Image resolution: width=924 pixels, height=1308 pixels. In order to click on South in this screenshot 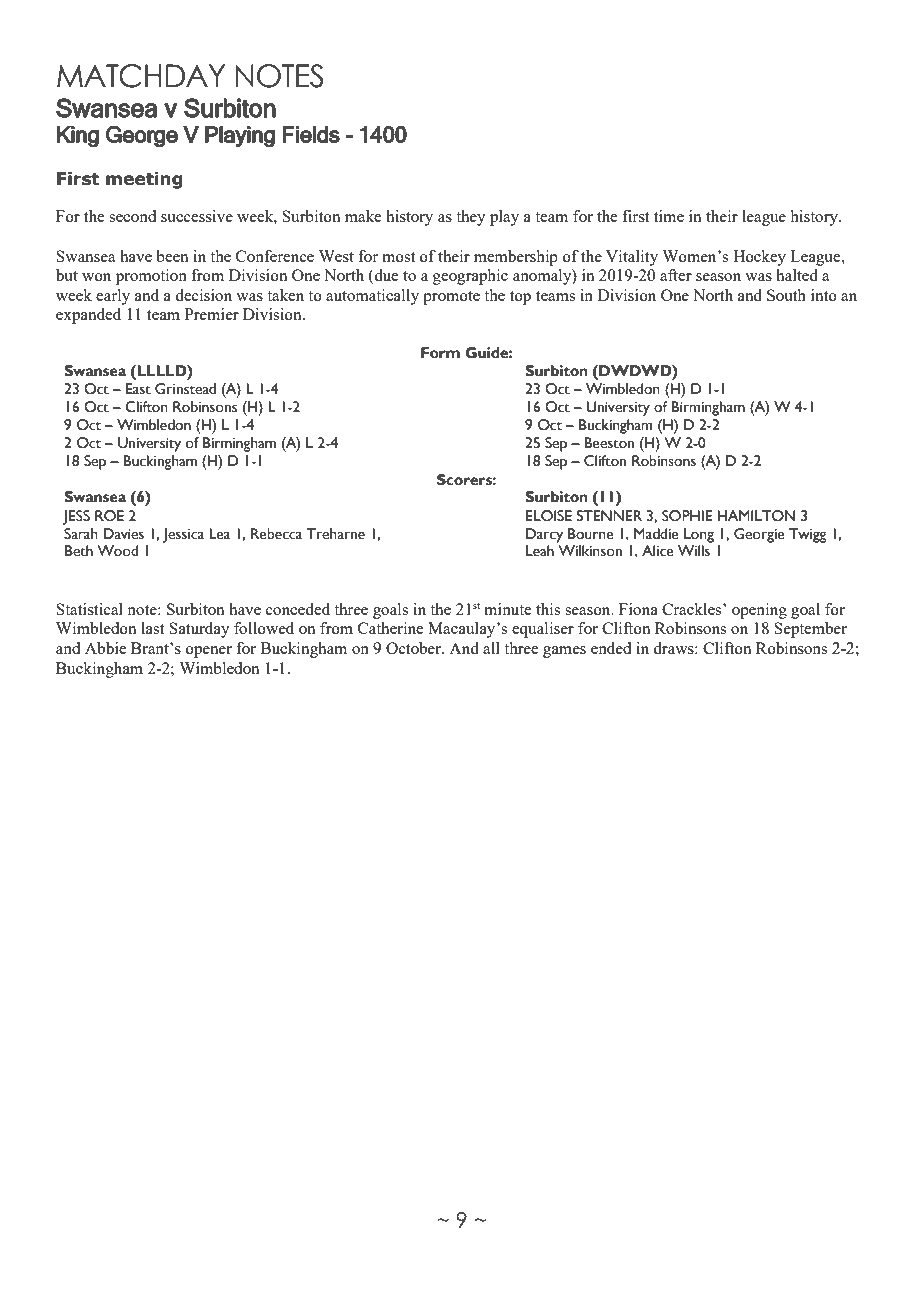, I will do `click(786, 295)`.
